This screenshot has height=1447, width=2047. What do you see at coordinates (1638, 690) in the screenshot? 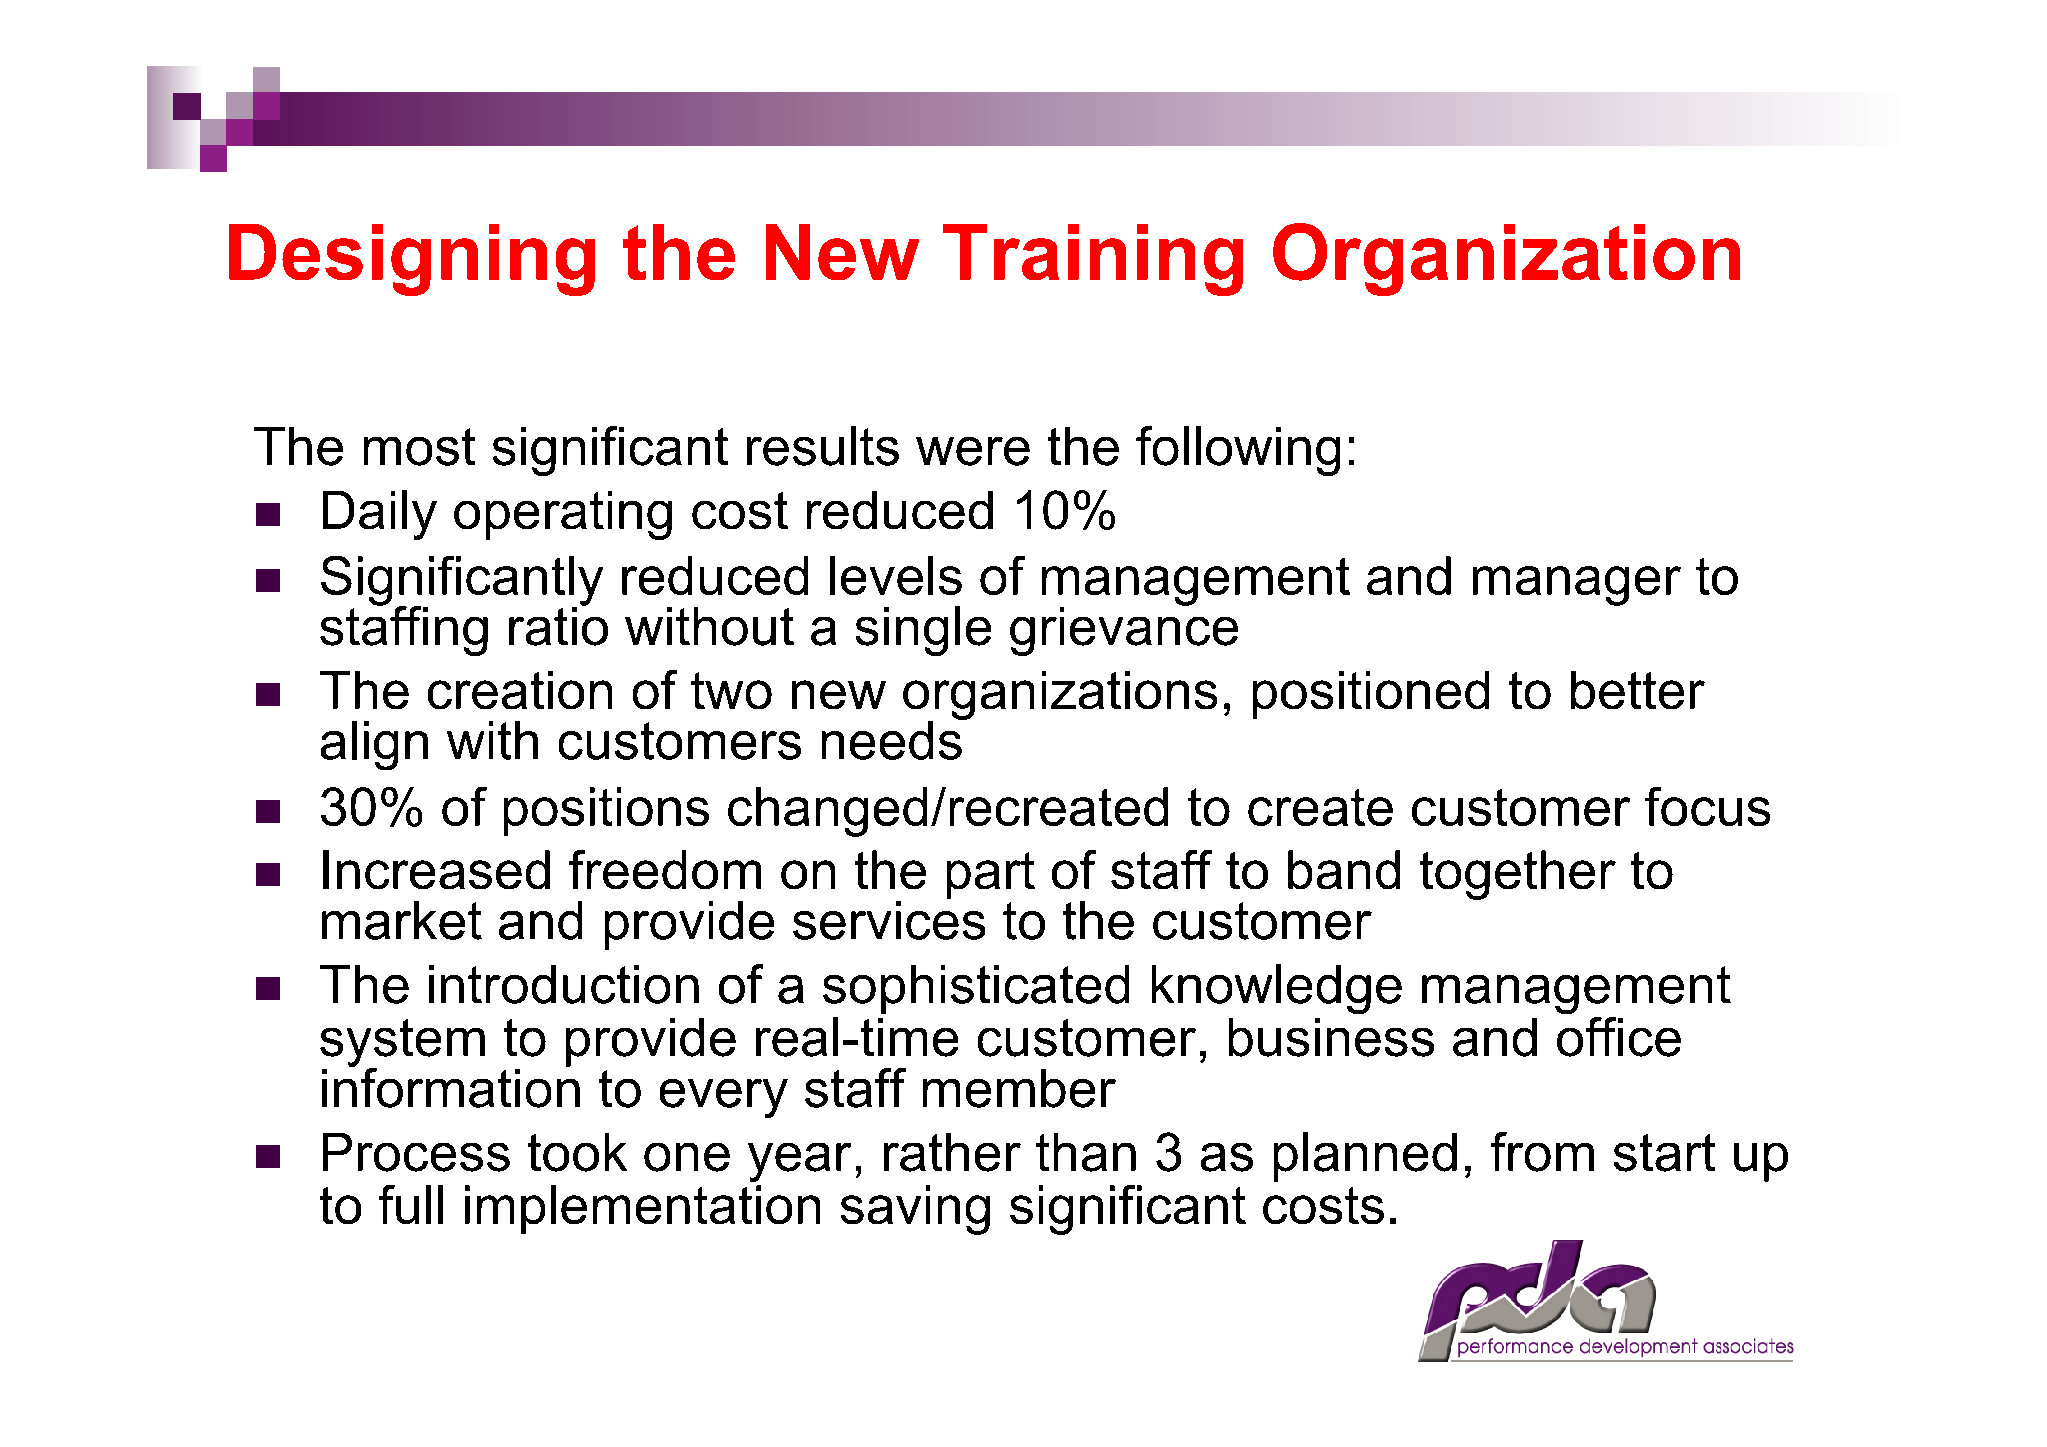
I see `better` at bounding box center [1638, 690].
